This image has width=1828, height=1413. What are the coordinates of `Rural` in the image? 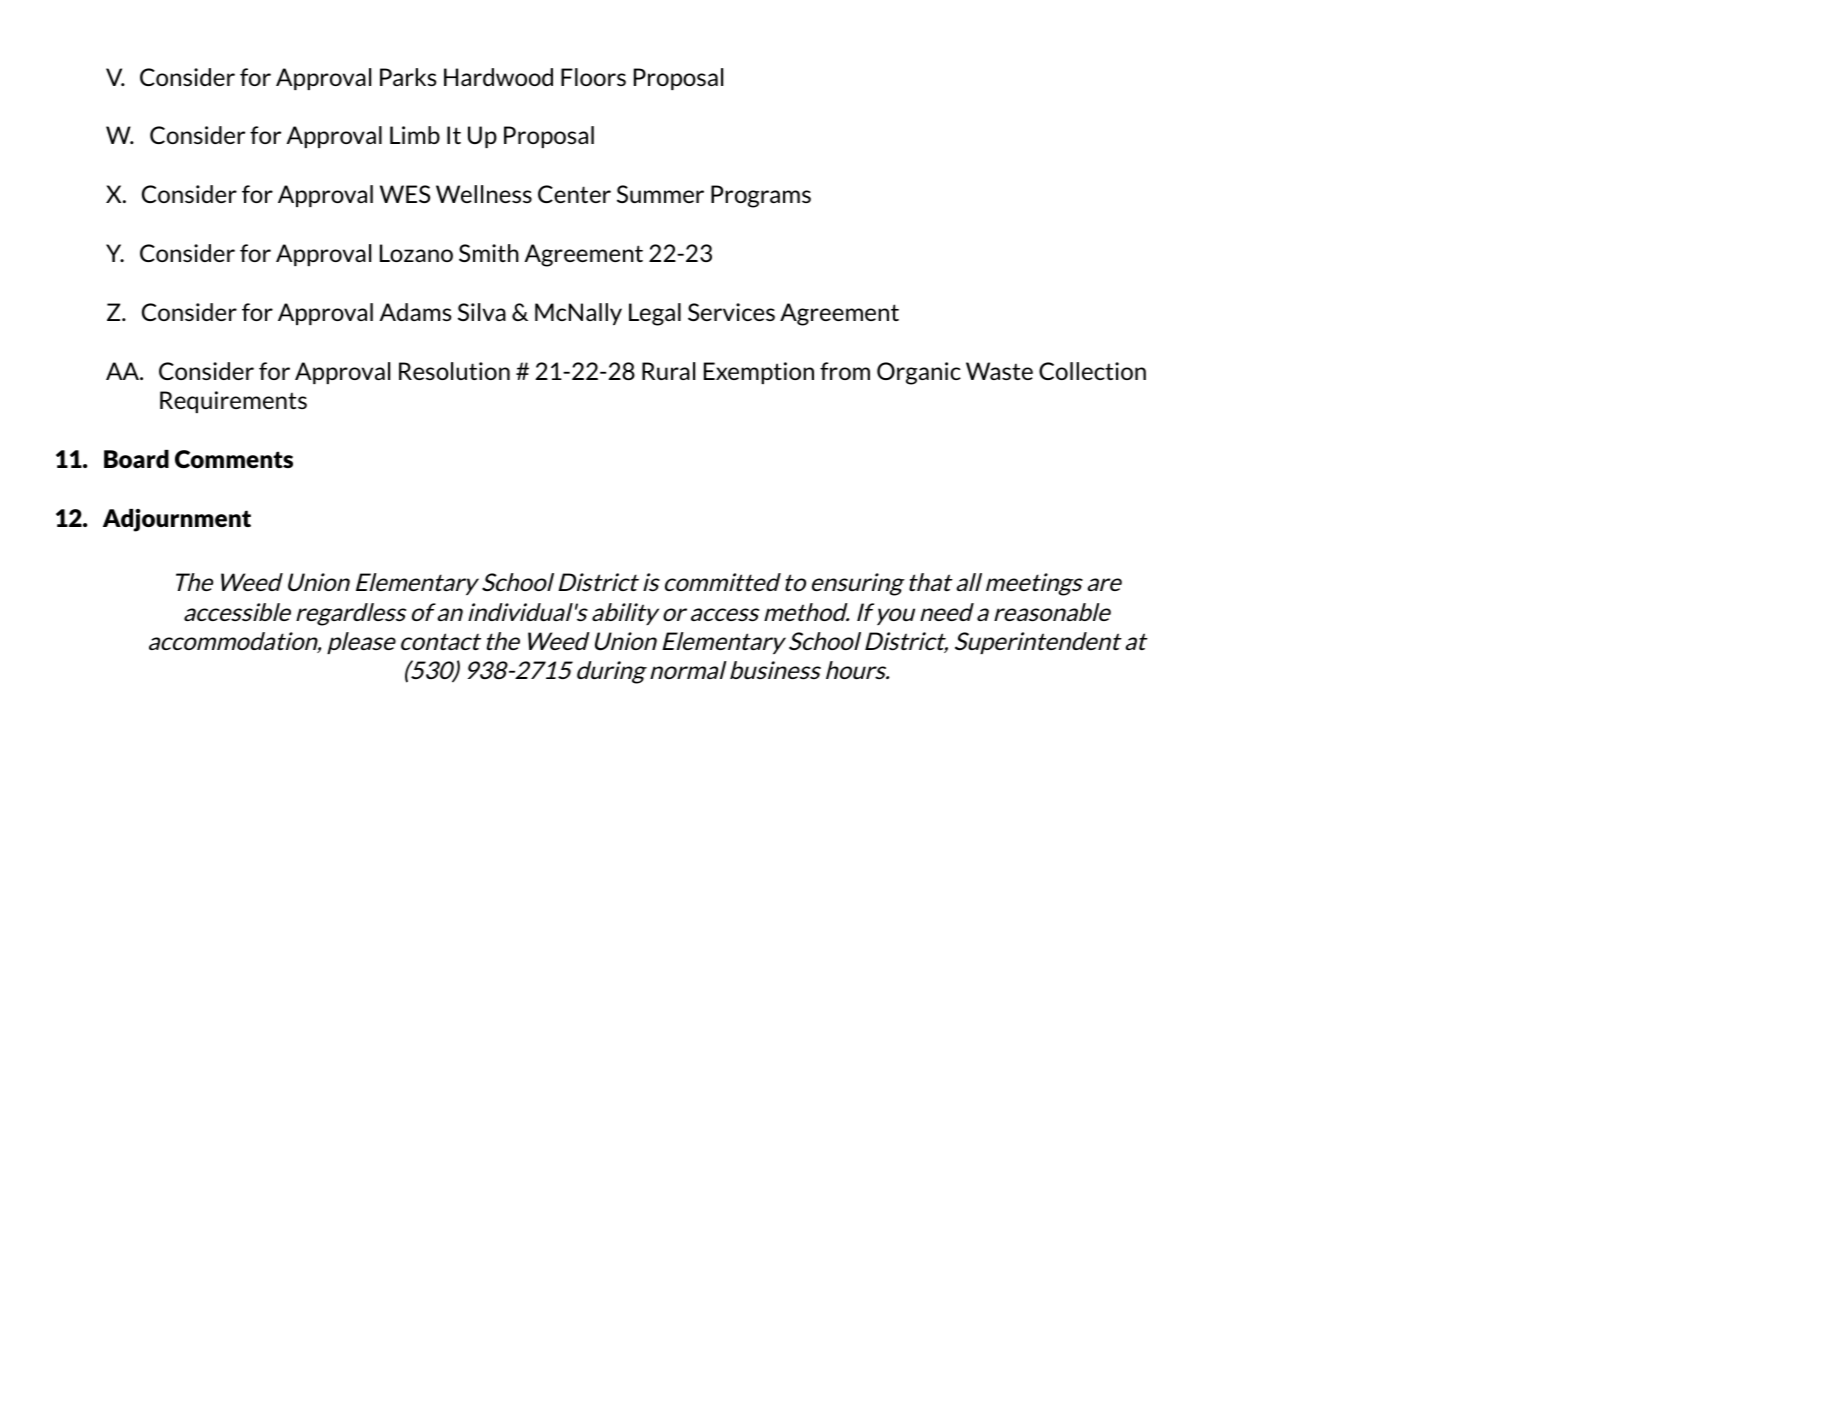 It's located at (668, 371).
